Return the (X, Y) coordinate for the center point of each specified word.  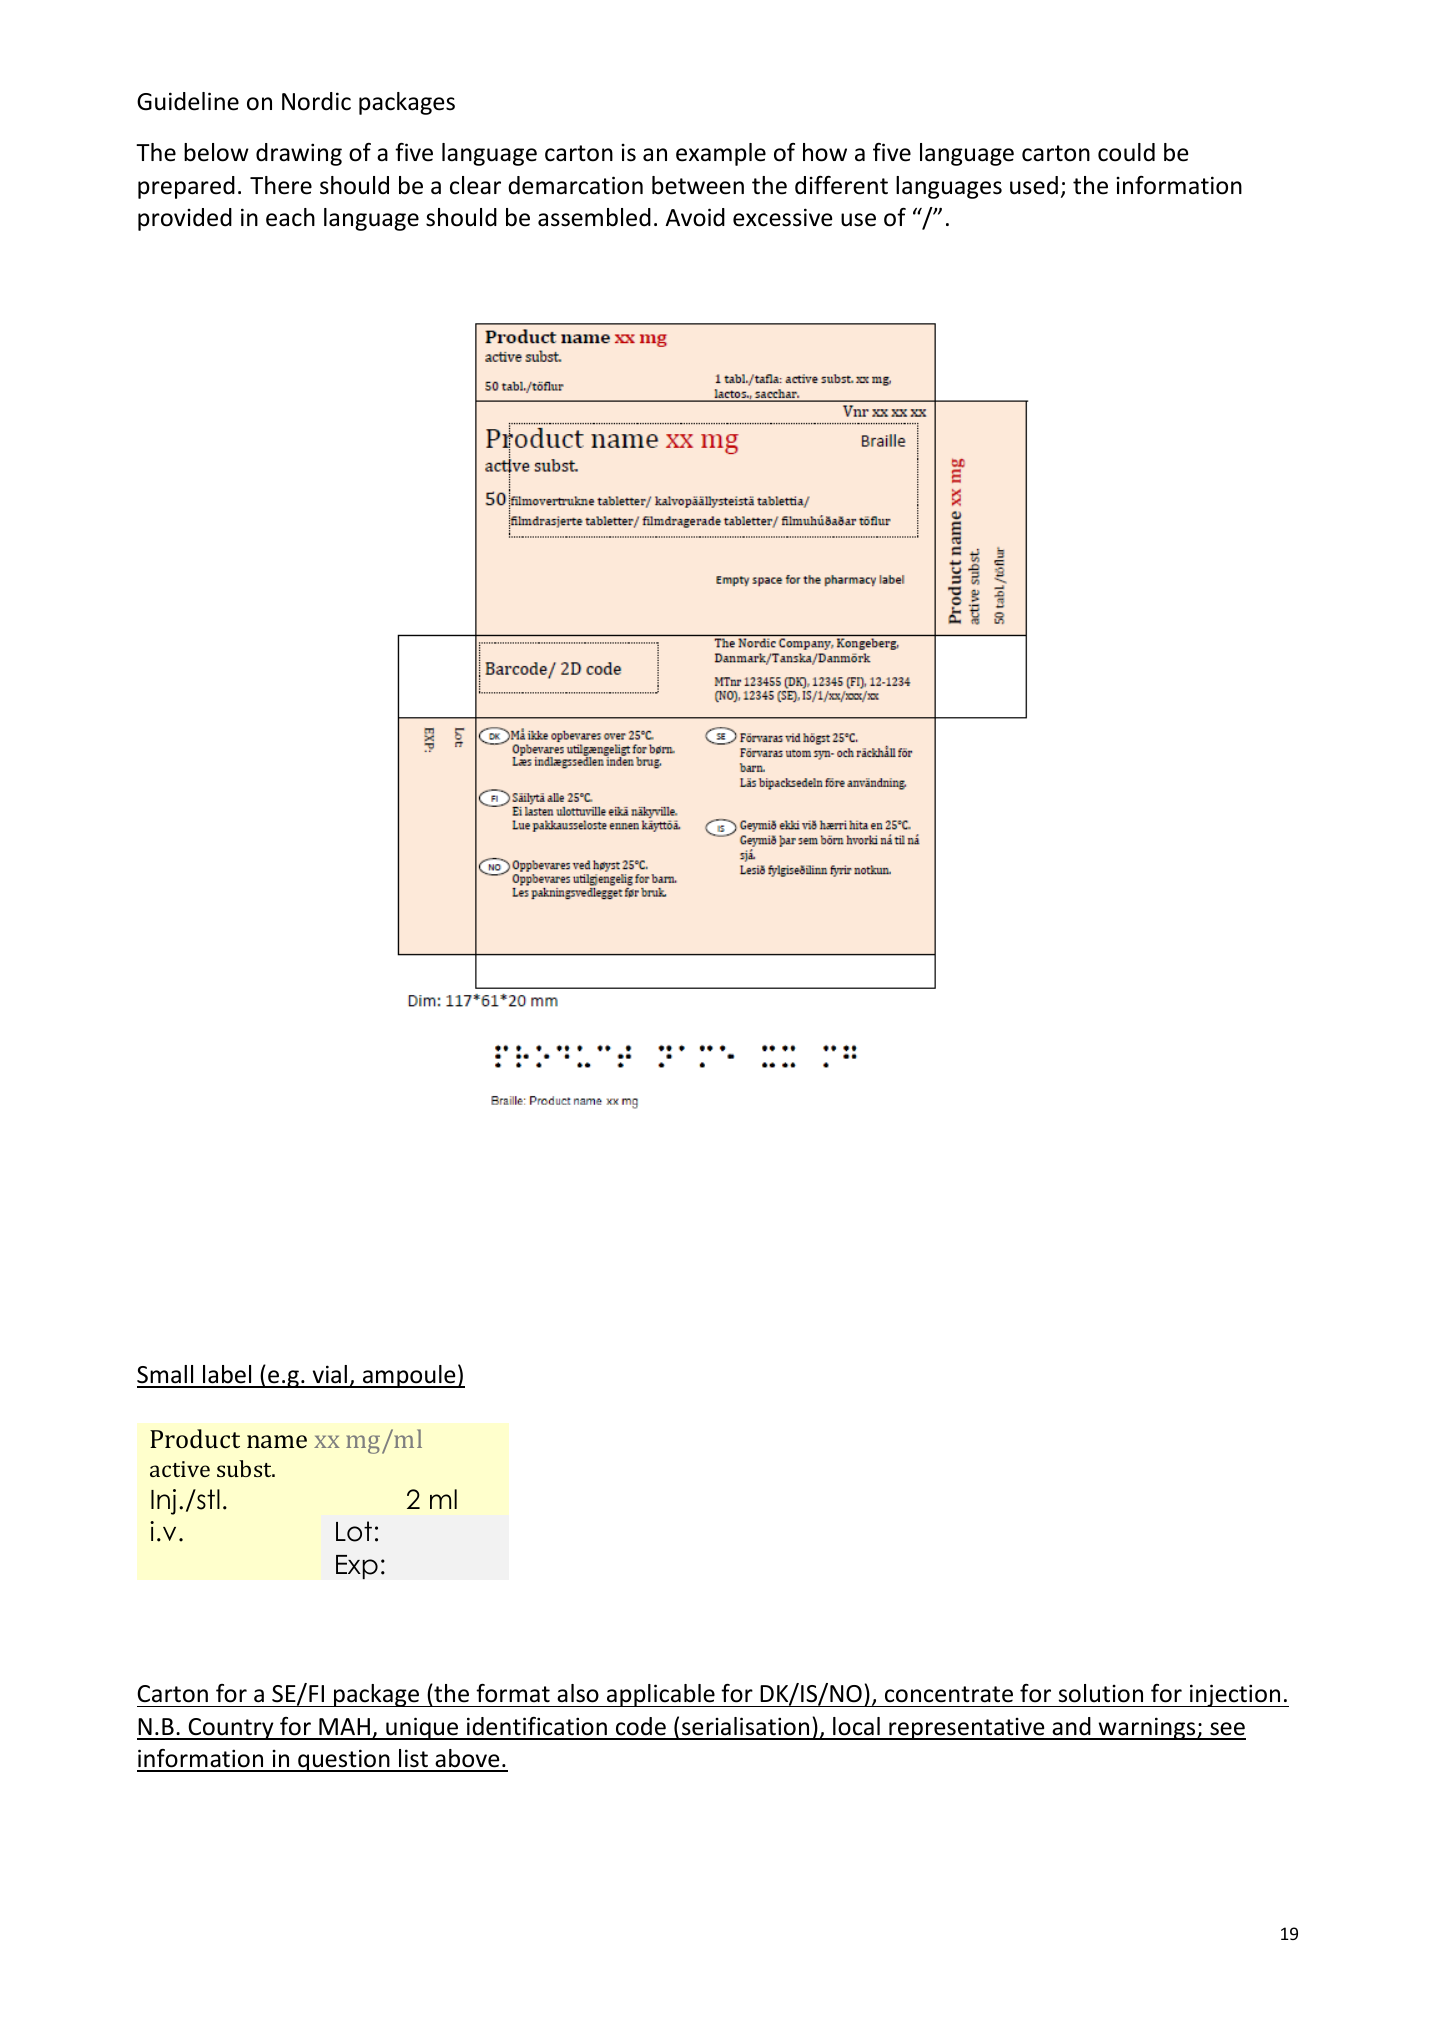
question (344, 1760)
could (1126, 152)
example (721, 154)
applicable (661, 1695)
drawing (299, 154)
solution (1101, 1693)
